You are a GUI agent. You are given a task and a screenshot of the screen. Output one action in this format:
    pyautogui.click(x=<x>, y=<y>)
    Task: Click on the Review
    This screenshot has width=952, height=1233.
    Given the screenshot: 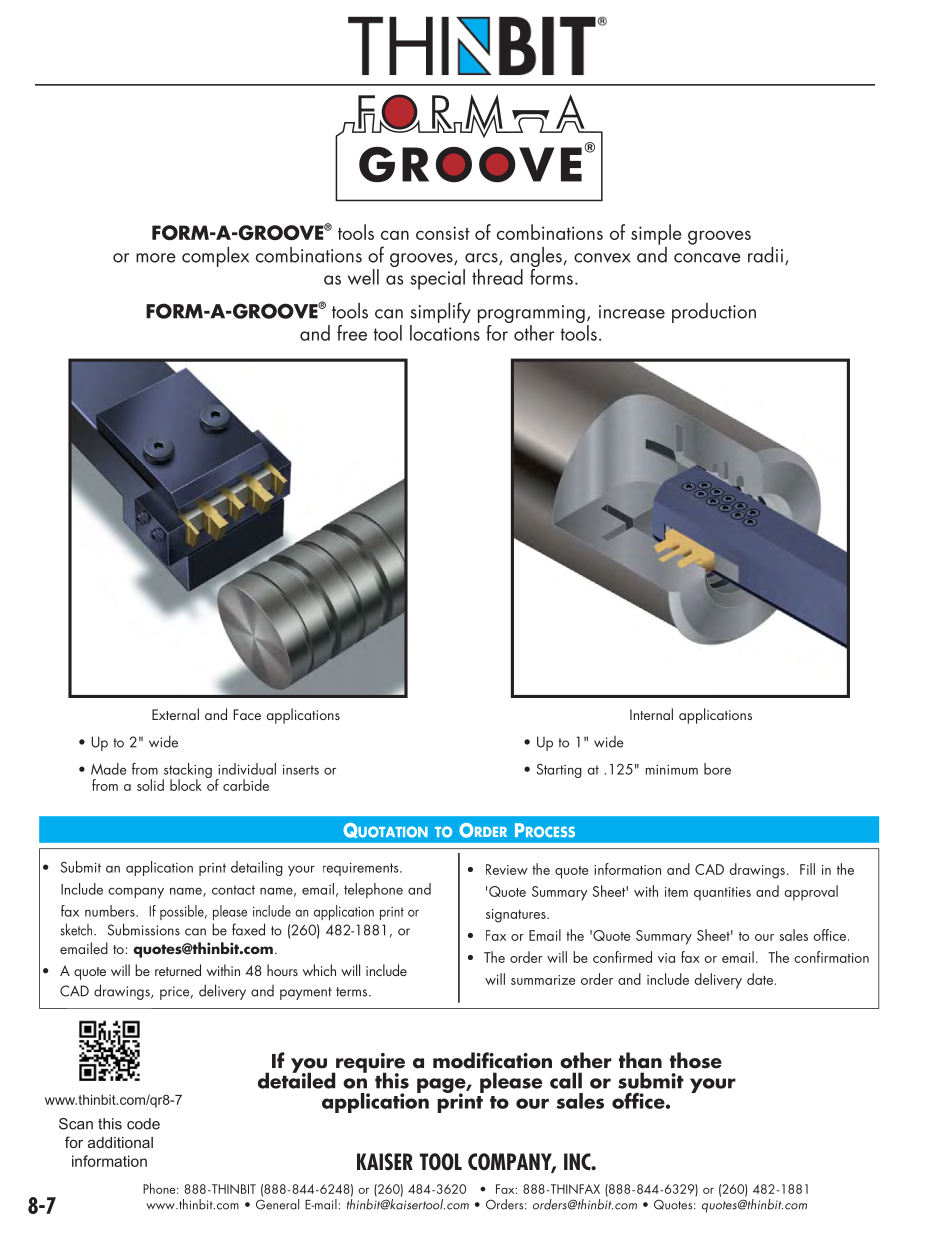 What is the action you would take?
    pyautogui.click(x=507, y=869)
